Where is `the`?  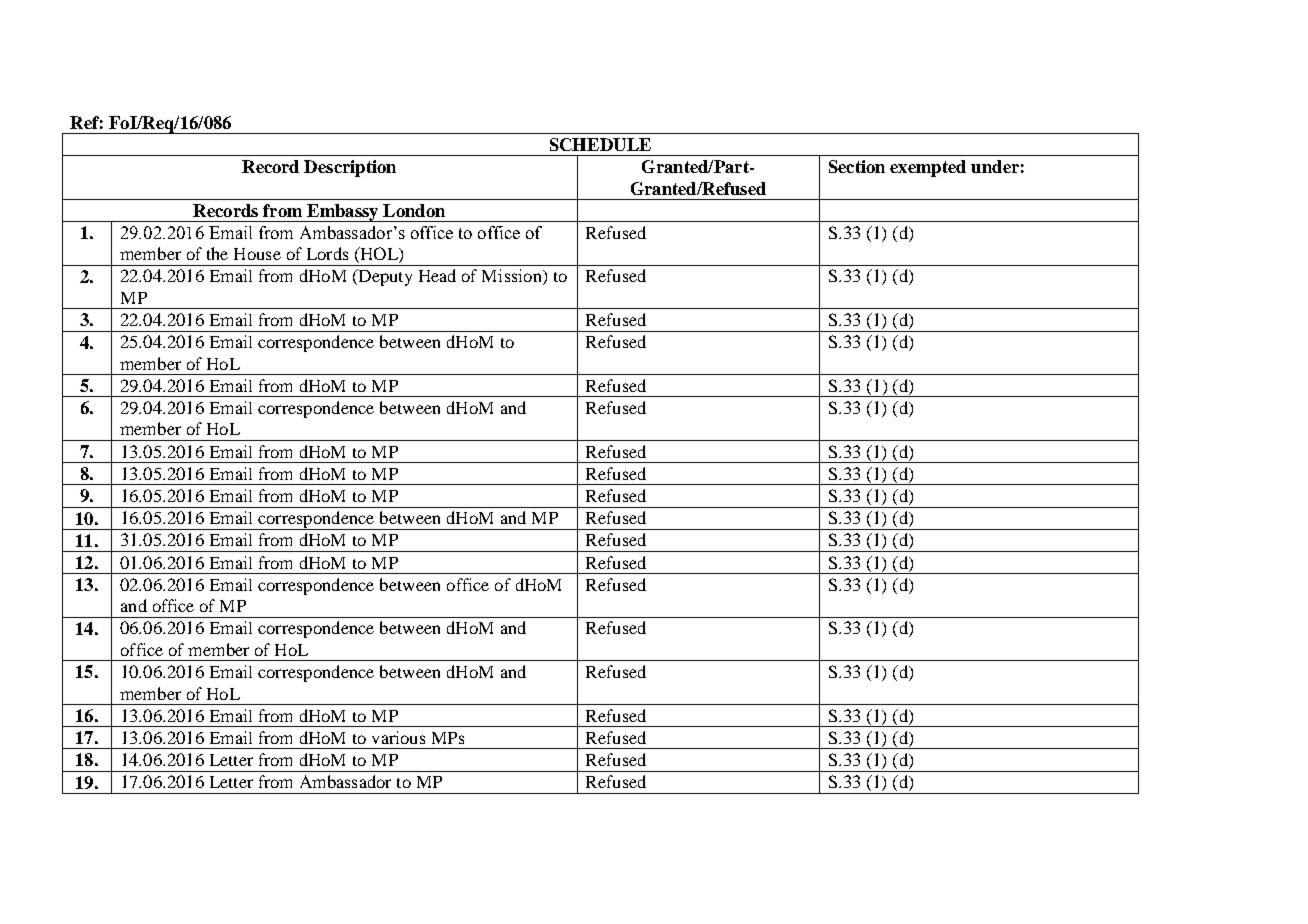 the is located at coordinates (217, 253).
